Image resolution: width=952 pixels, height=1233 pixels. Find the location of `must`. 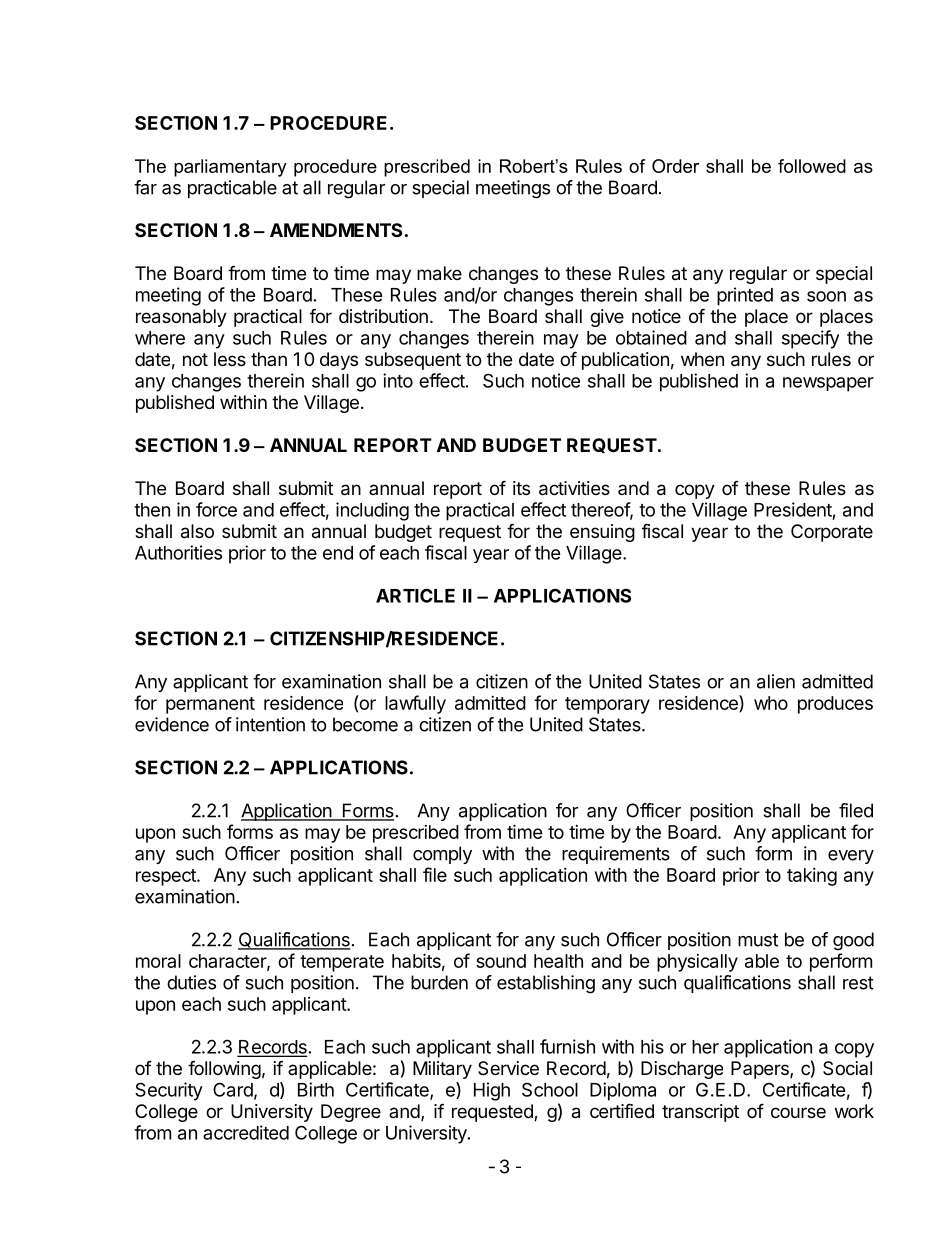

must is located at coordinates (758, 940).
